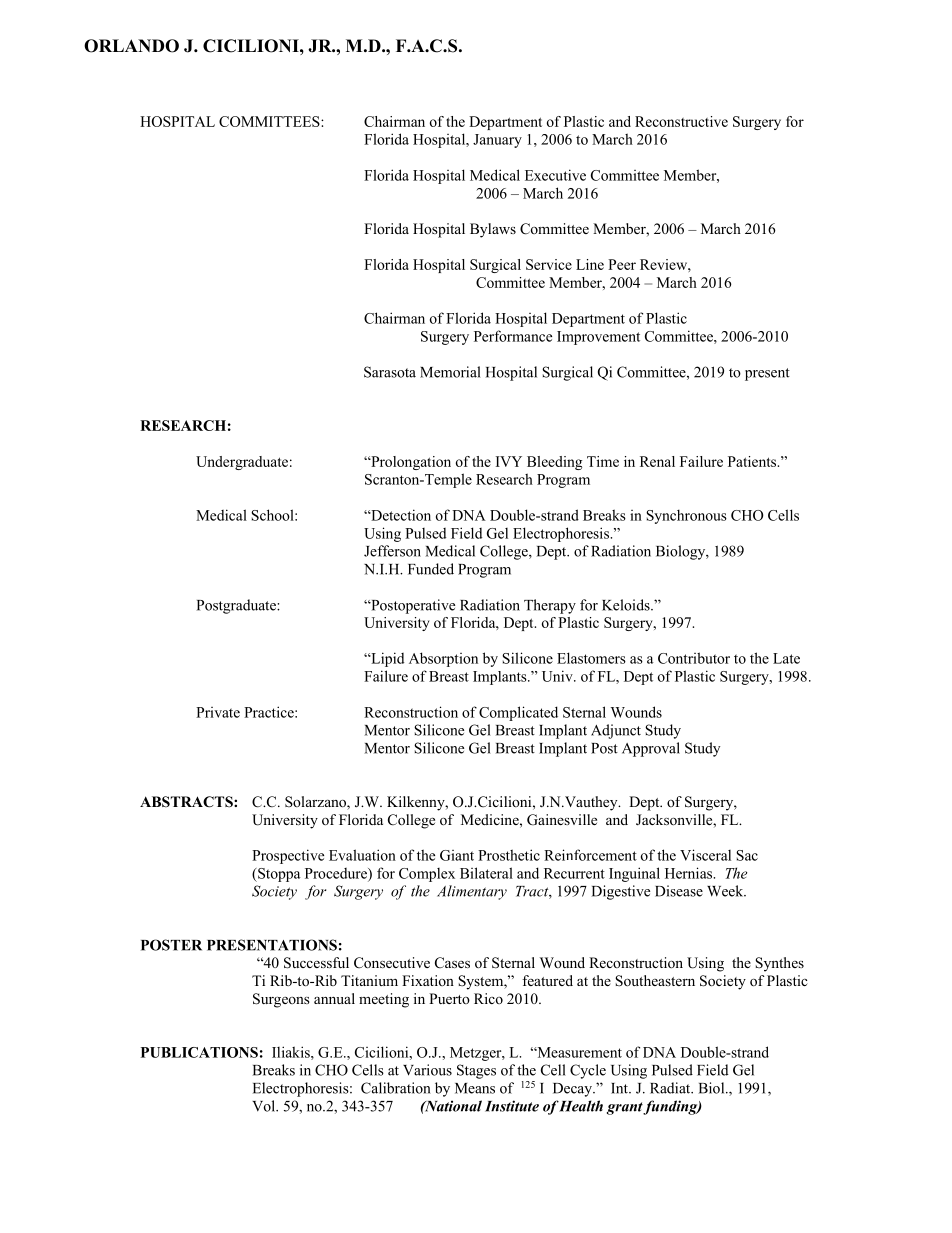  What do you see at coordinates (681, 121) in the screenshot?
I see `Reconstructive` at bounding box center [681, 121].
